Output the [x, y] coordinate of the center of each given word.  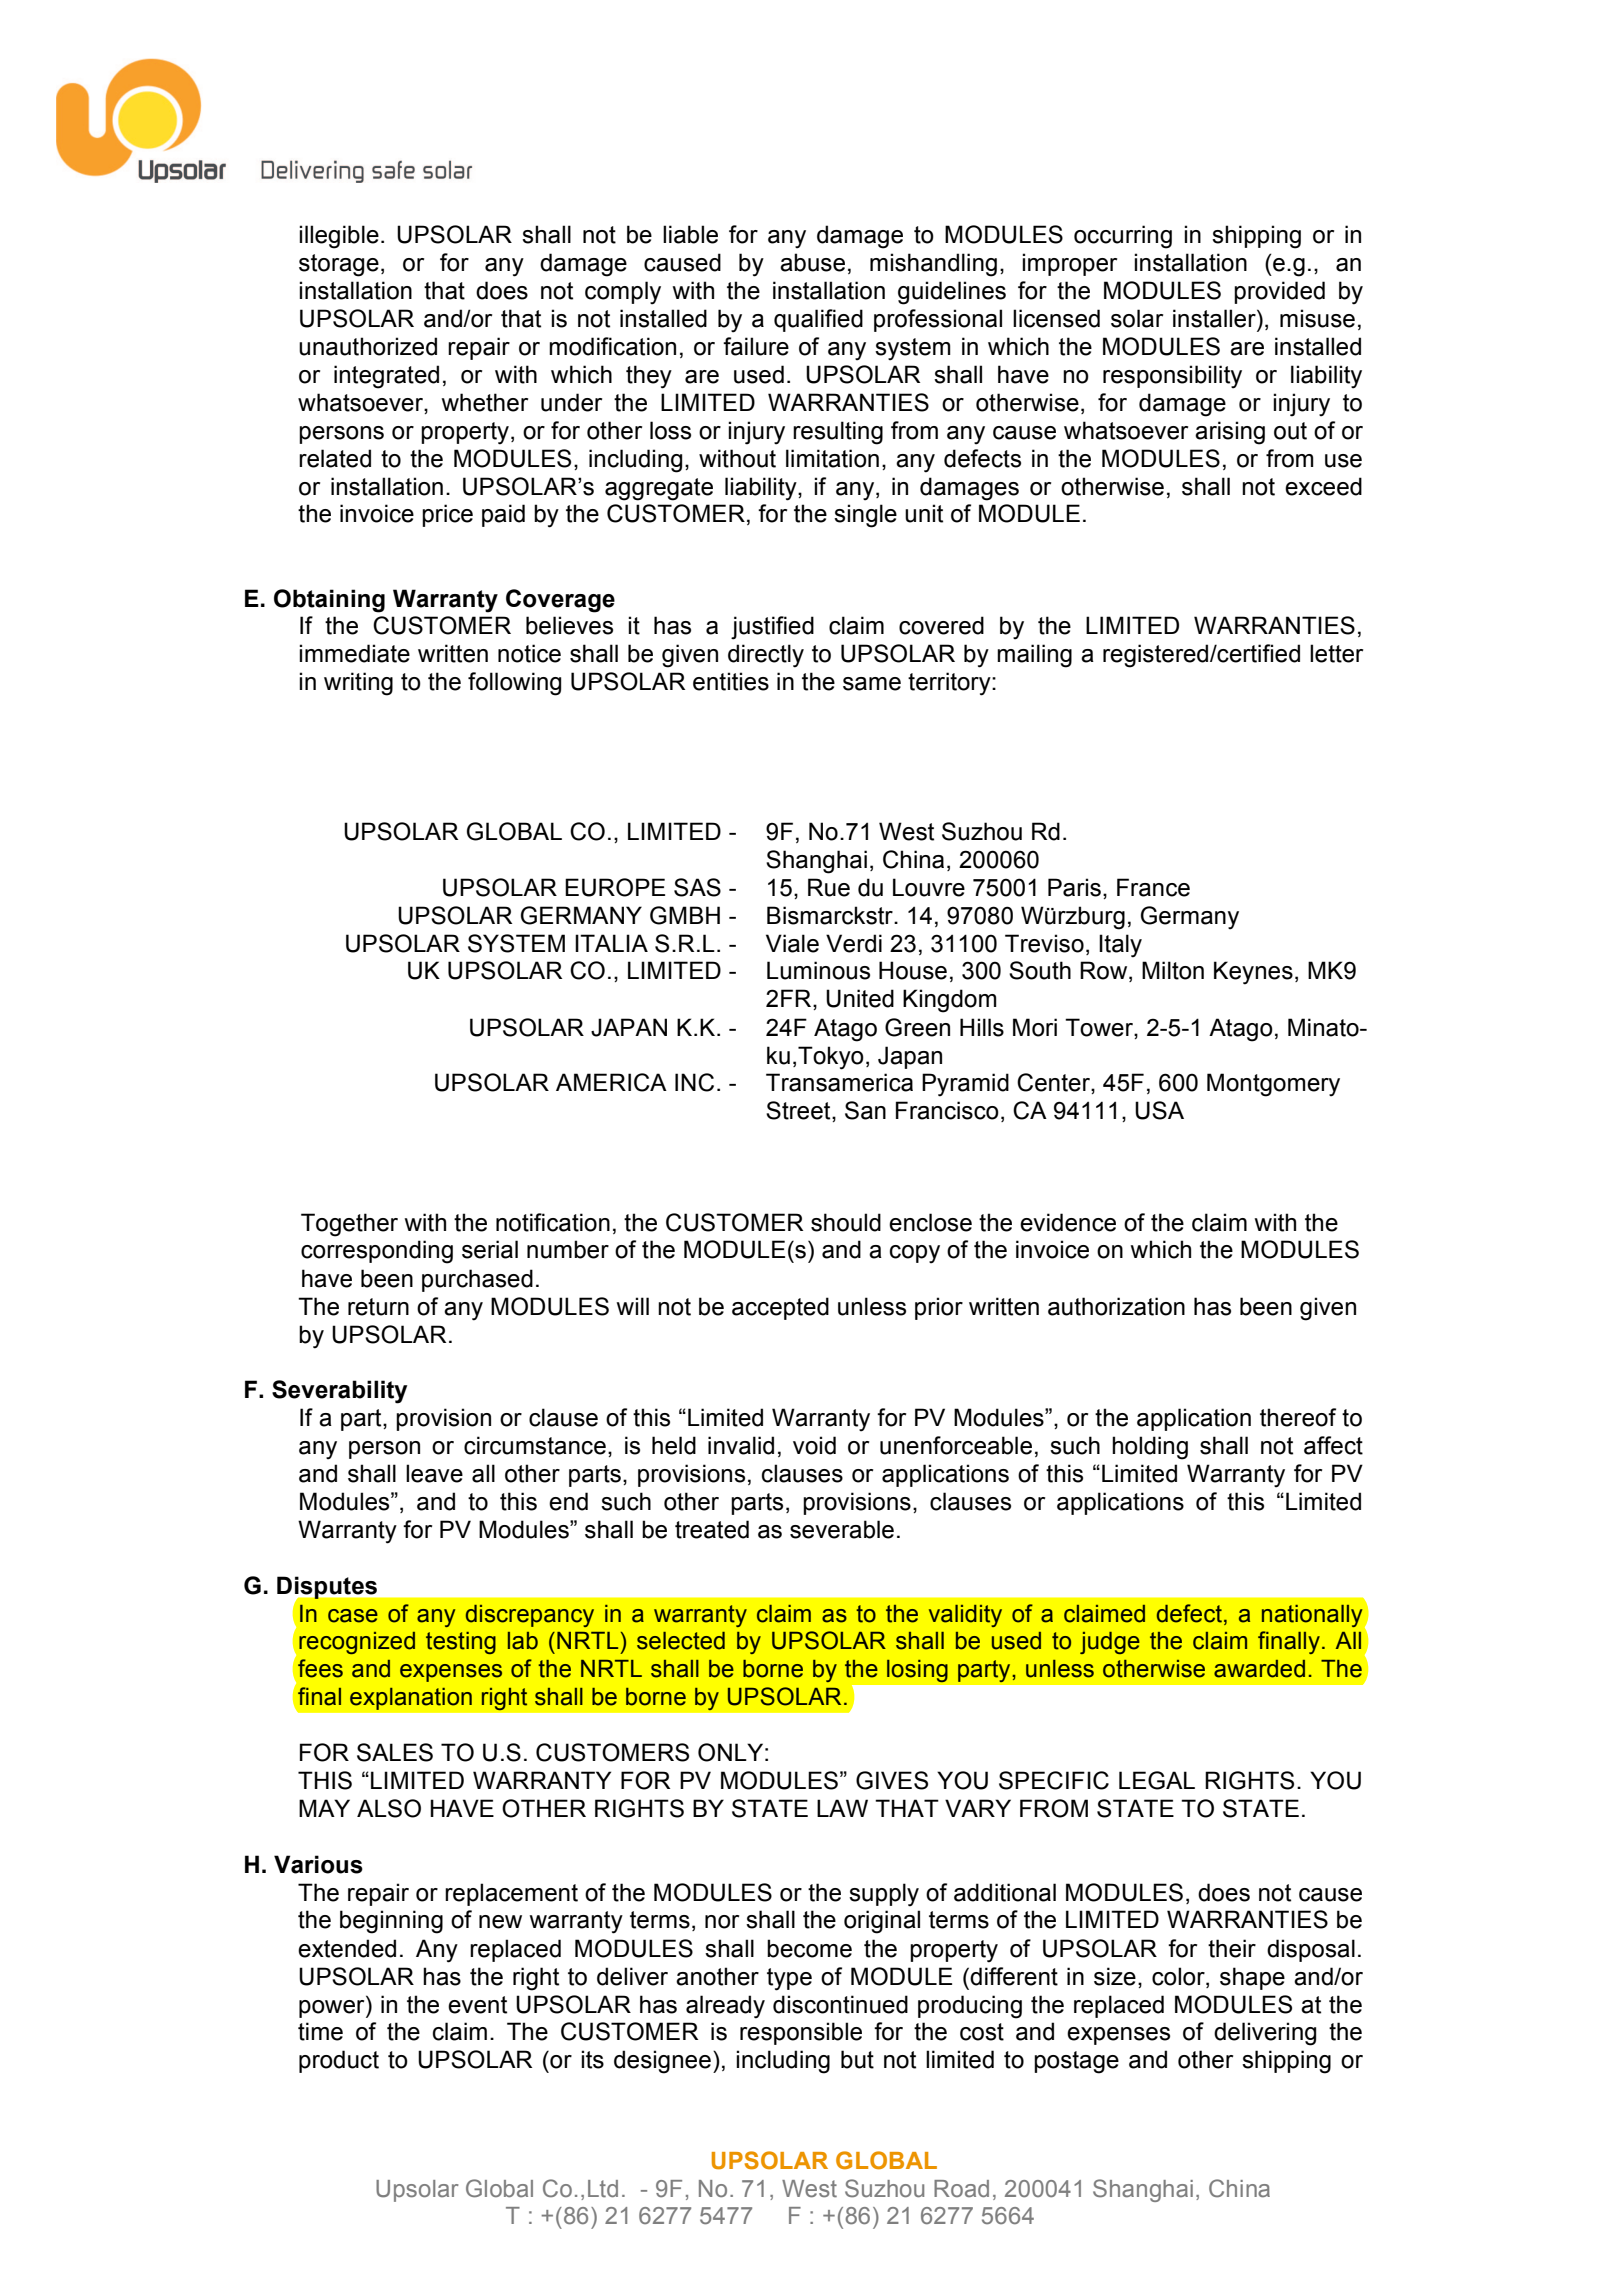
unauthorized [368, 346]
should [846, 1222]
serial [490, 1249]
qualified [818, 320]
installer [1215, 318]
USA [1159, 1110]
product [339, 2061]
